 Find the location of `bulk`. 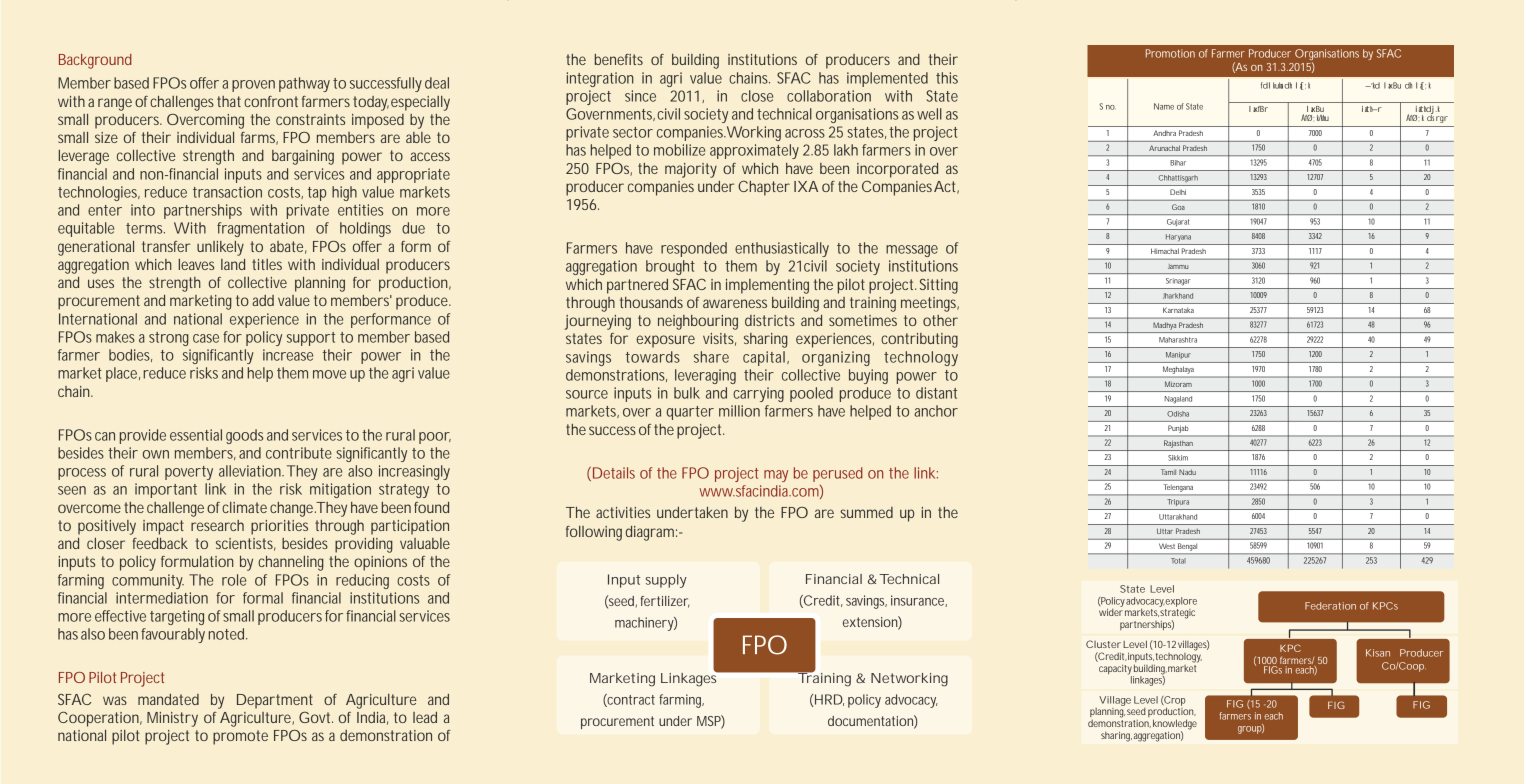

bulk is located at coordinates (687, 393).
